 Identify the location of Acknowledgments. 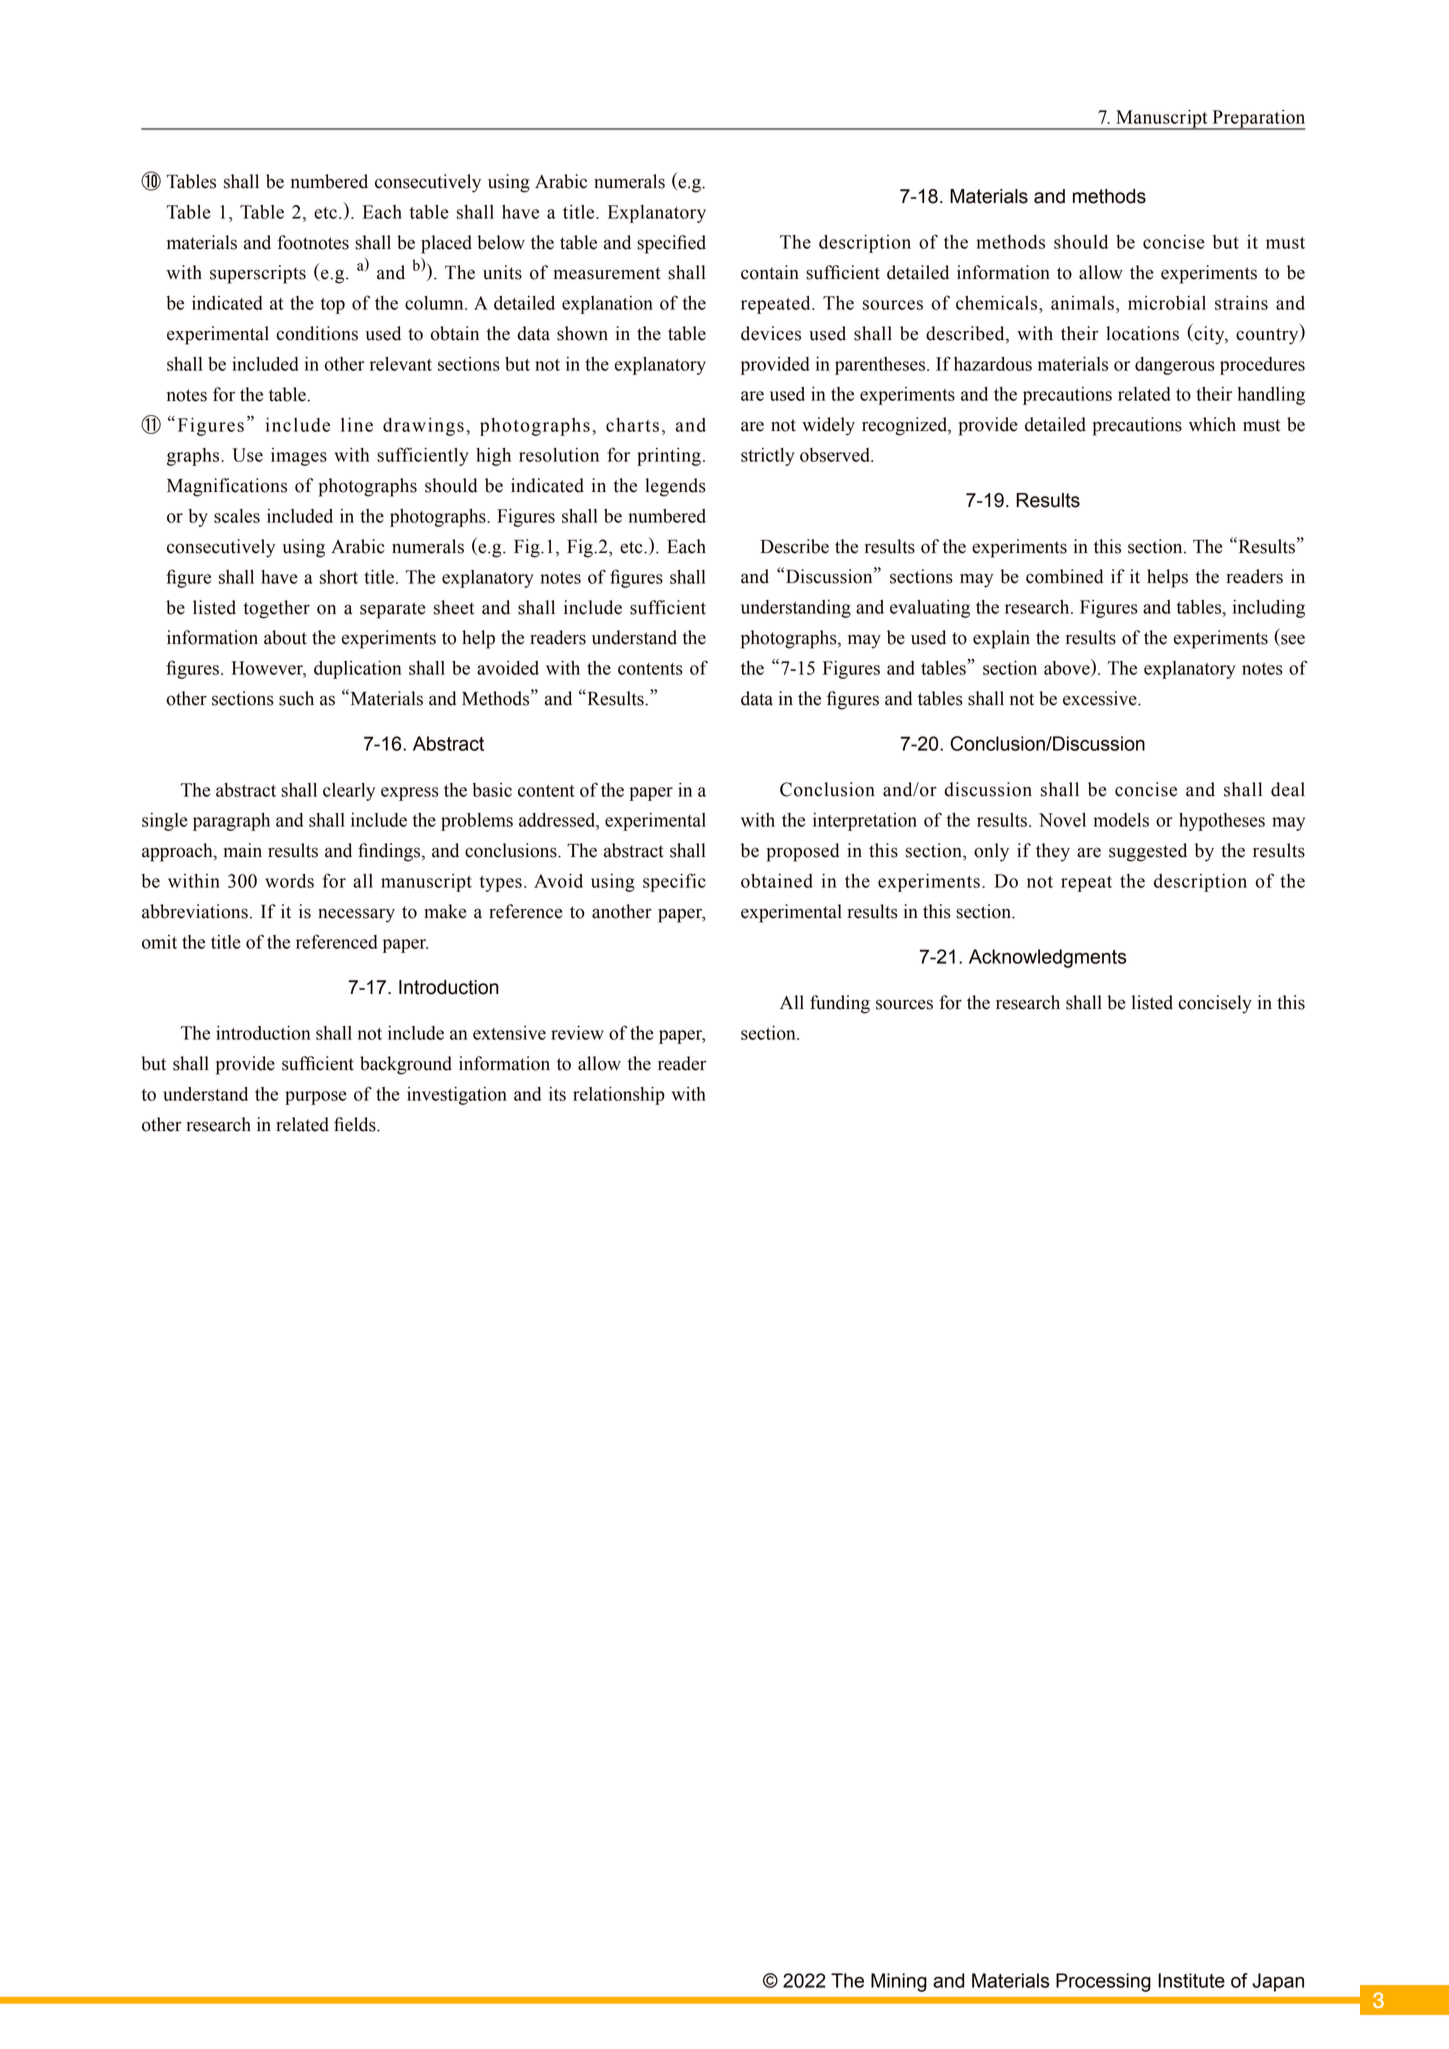
(1048, 958).
